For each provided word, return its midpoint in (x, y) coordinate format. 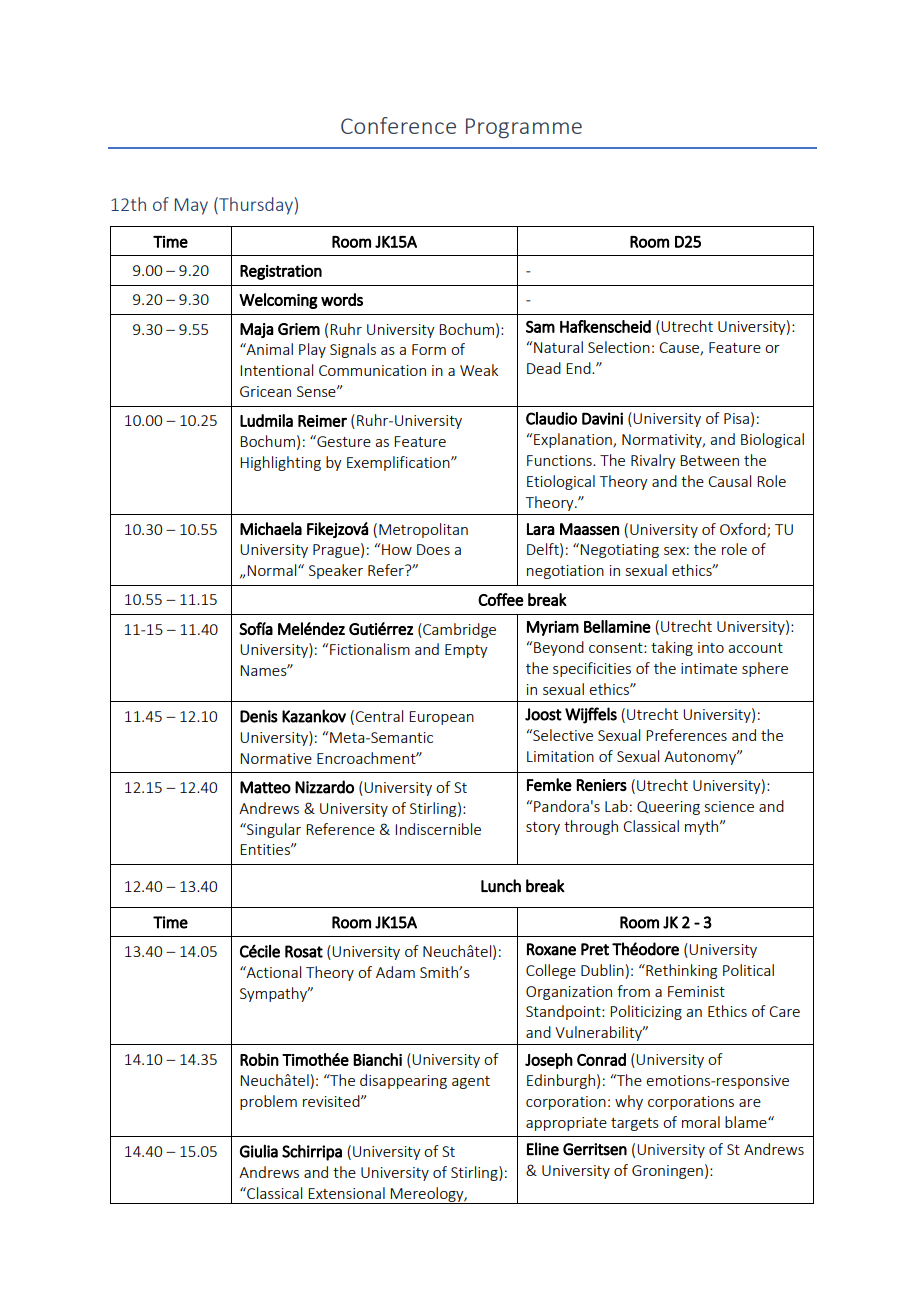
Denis (259, 716)
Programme (524, 128)
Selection (619, 347)
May (191, 206)
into (711, 647)
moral (701, 1122)
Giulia (259, 1151)
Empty (466, 651)
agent (471, 1082)
